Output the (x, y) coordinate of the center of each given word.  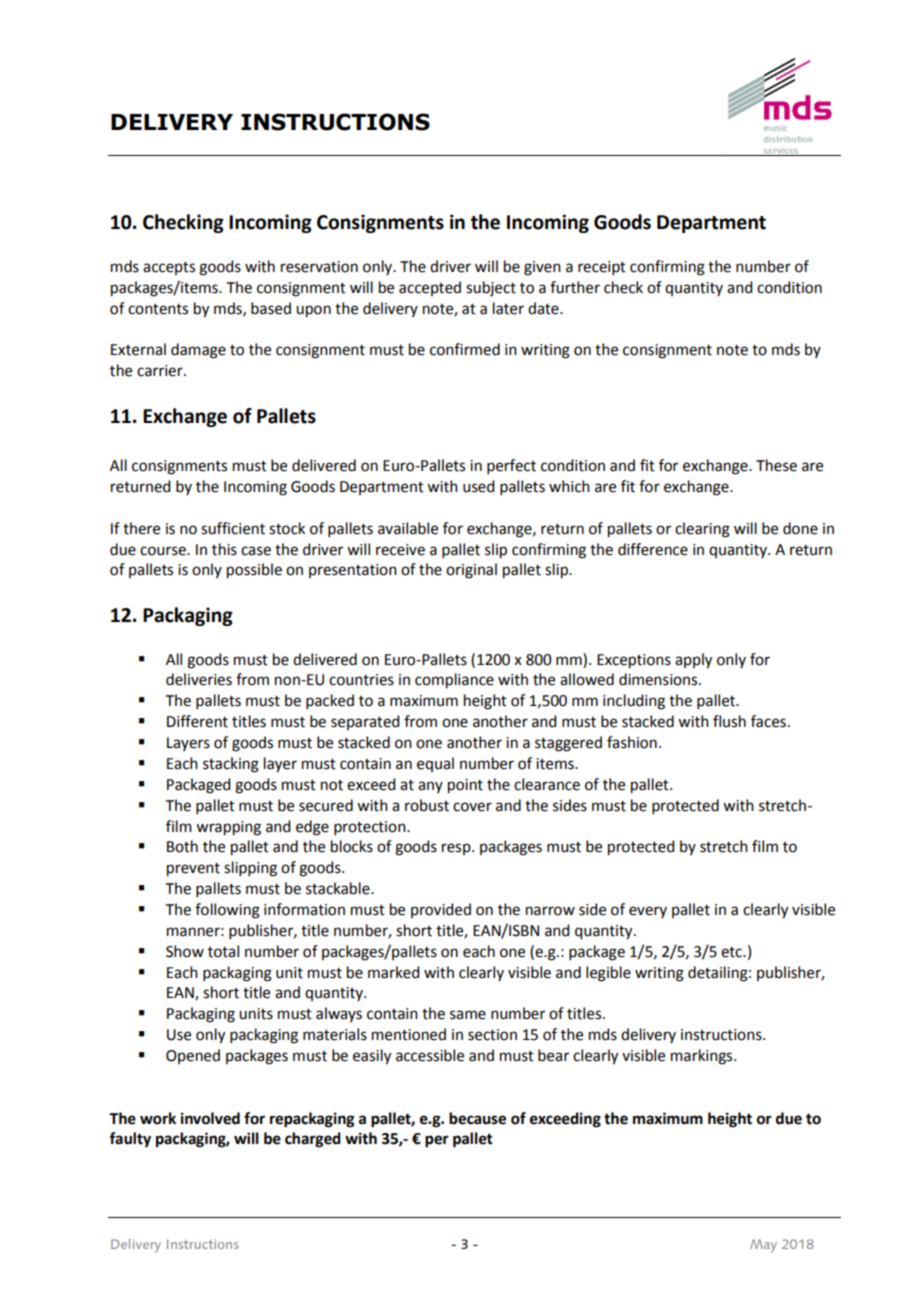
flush (729, 721)
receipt (602, 268)
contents (158, 309)
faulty (130, 1140)
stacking (231, 765)
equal (435, 764)
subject (491, 288)
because (477, 1118)
